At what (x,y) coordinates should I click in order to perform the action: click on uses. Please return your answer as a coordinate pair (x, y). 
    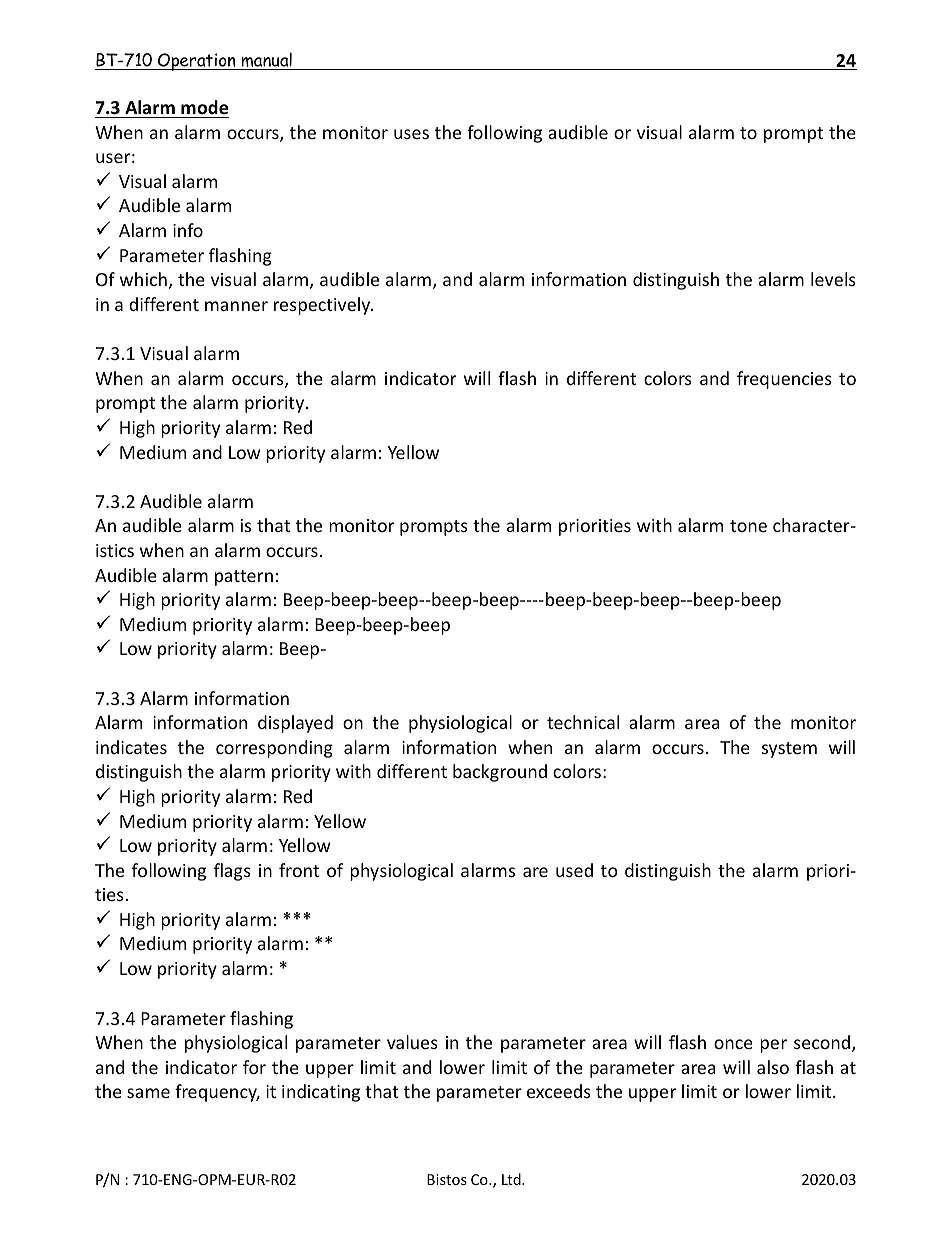
    Looking at the image, I should click on (411, 134).
